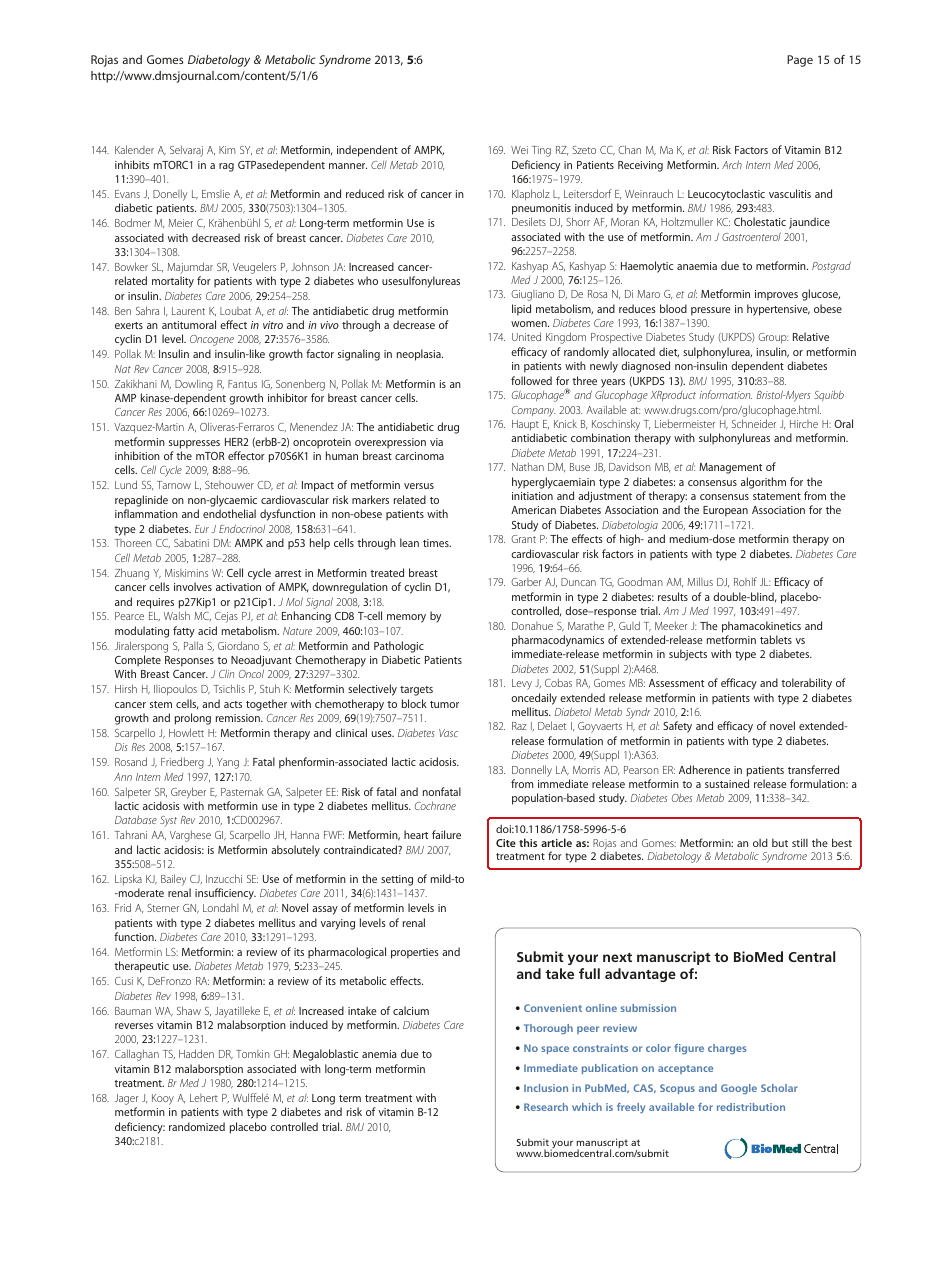 This image has width=952, height=1270. Describe the element at coordinates (197, 1126) in the image. I see `randomized` at that location.
